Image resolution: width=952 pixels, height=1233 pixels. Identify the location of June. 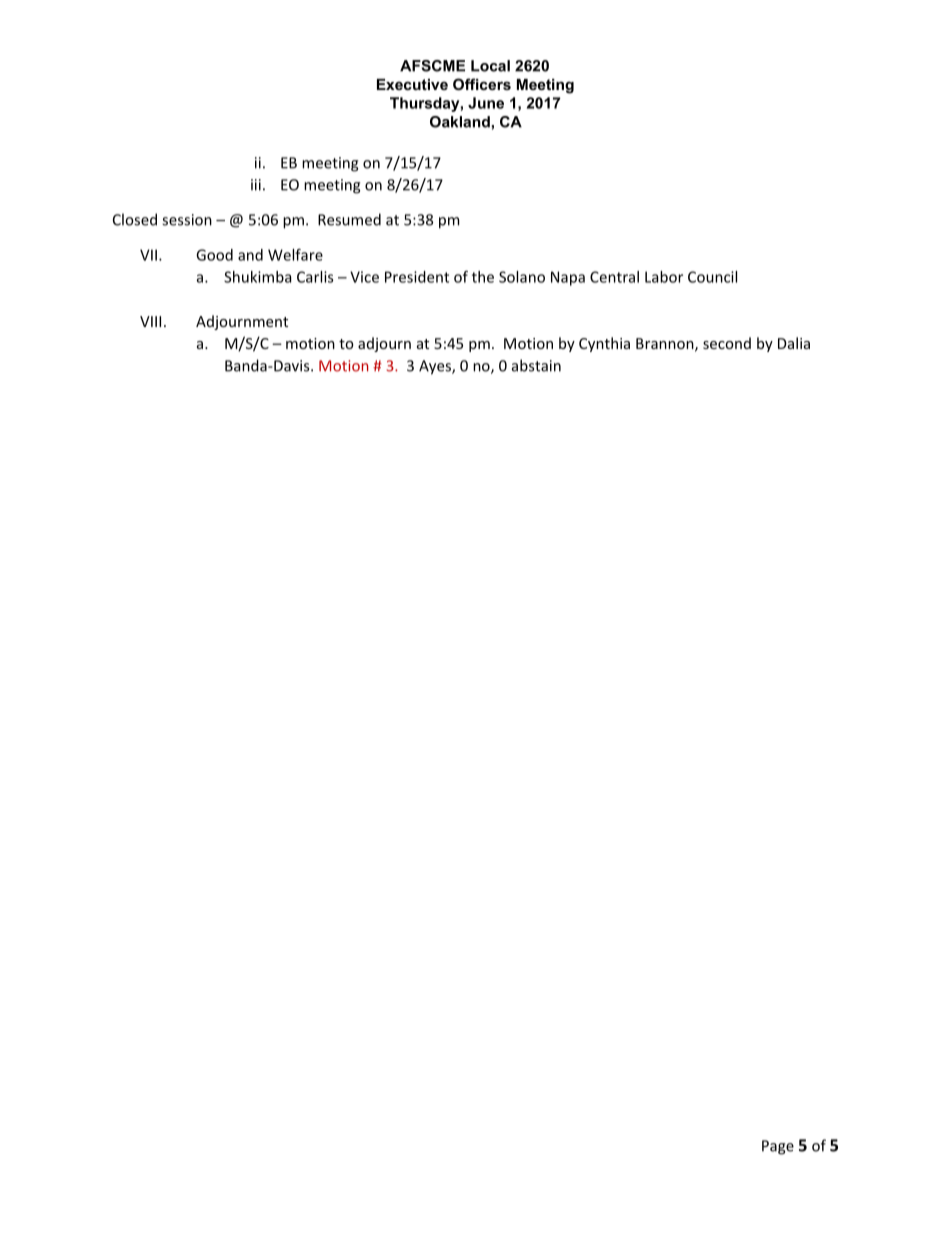
(486, 103).
